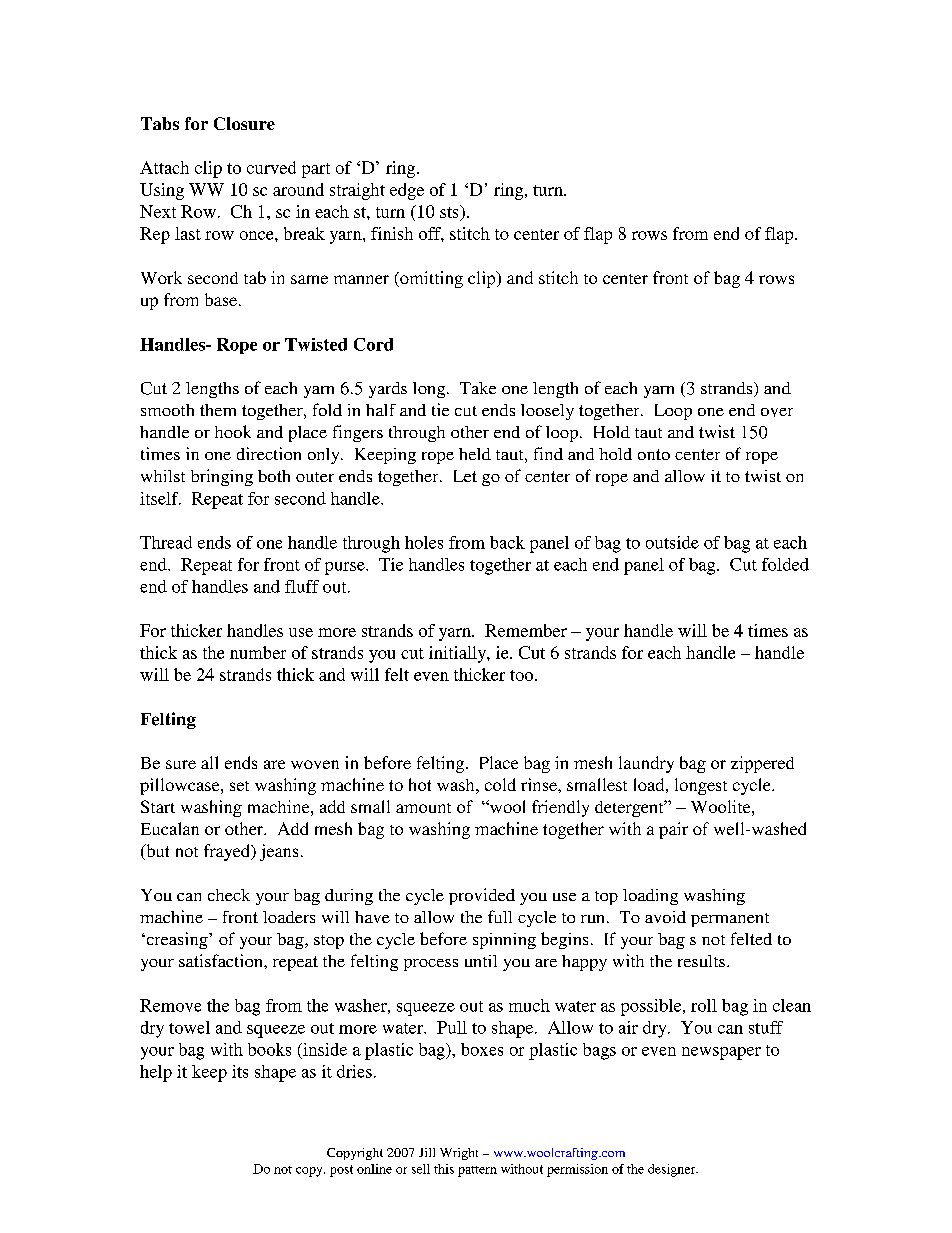 The image size is (952, 1233). Describe the element at coordinates (654, 454) in the page. I see `onto` at that location.
